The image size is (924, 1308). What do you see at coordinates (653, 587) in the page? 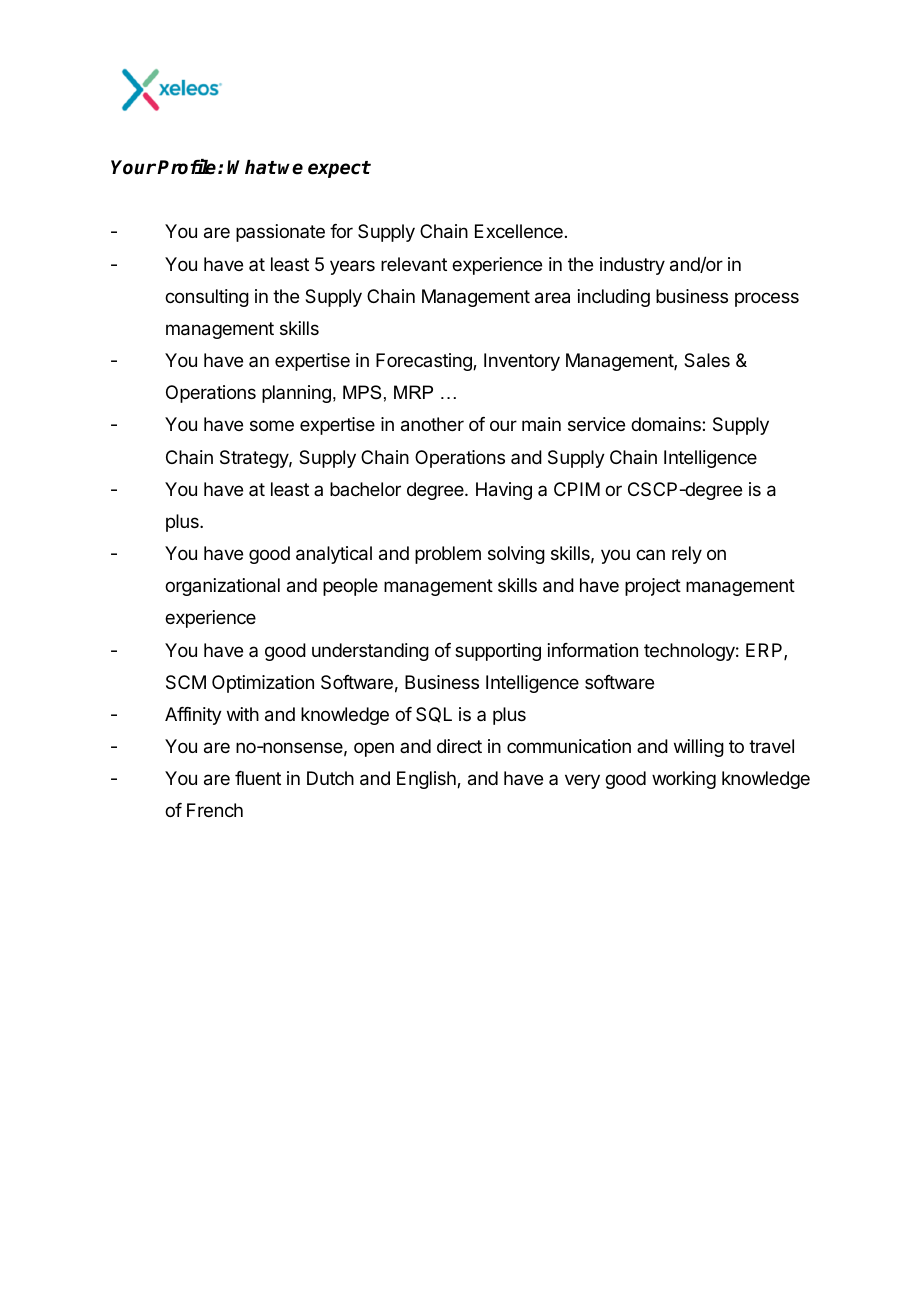
I see `project` at bounding box center [653, 587].
